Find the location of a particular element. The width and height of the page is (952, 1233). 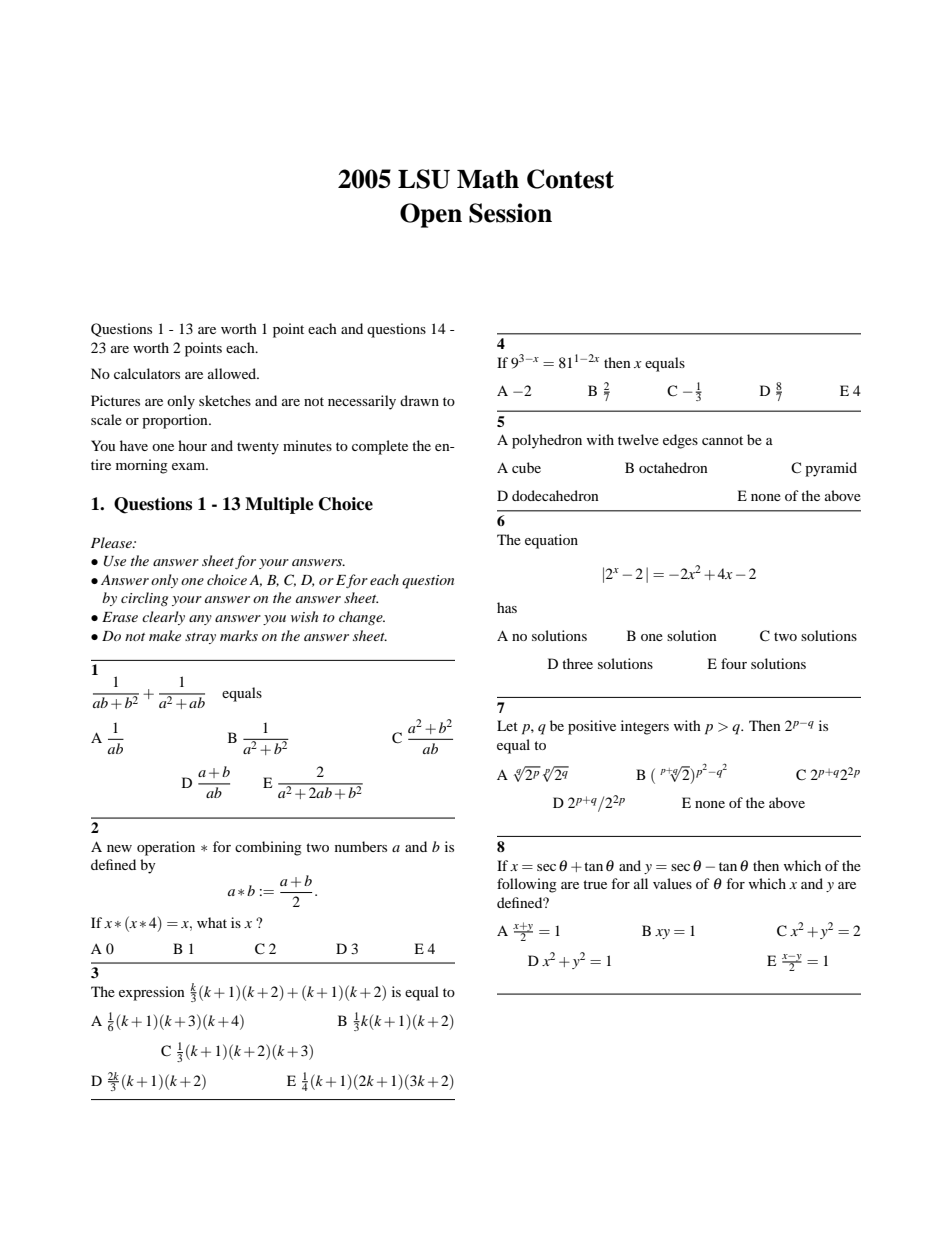

Open is located at coordinates (431, 215).
